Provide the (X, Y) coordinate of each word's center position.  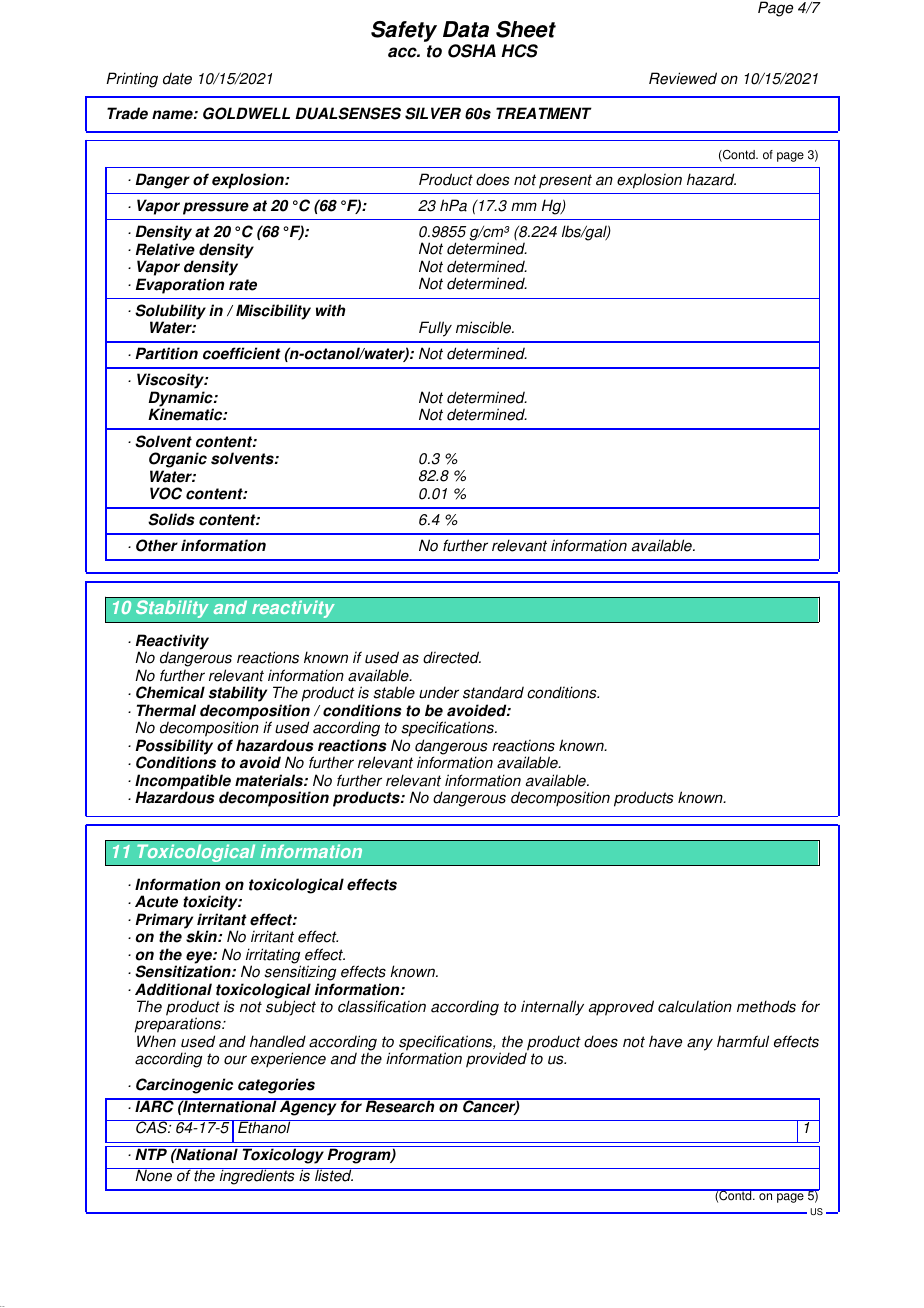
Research (400, 1106)
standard (493, 692)
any (700, 1044)
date (177, 78)
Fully (435, 329)
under (439, 692)
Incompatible (183, 783)
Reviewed (683, 78)
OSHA (472, 51)
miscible (484, 327)
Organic (178, 460)
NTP (151, 1153)
